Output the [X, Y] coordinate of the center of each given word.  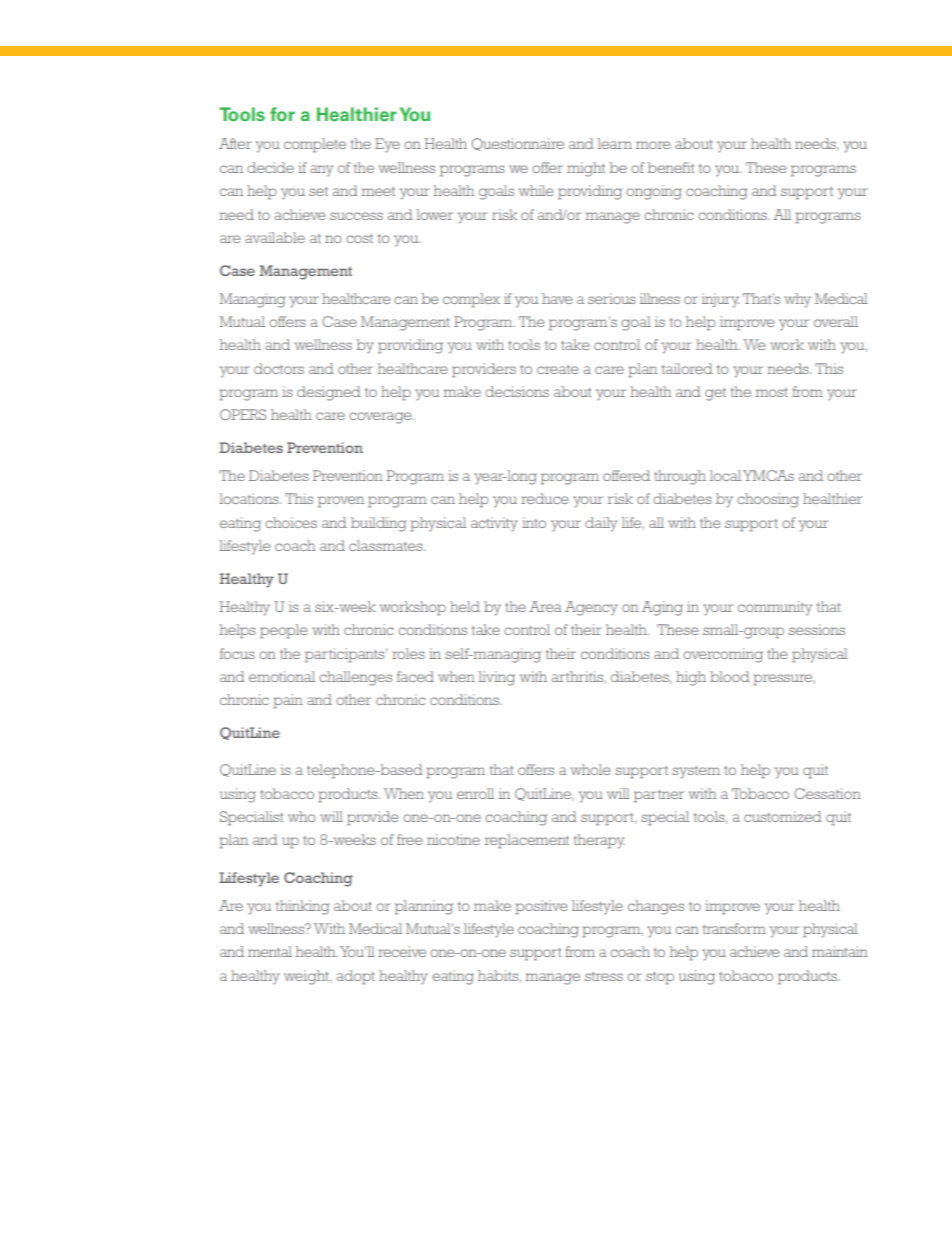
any [321, 171]
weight [307, 977]
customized [783, 816]
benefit [670, 167]
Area [545, 606]
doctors [279, 368]
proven [341, 502]
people [284, 631]
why [797, 300]
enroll [475, 793]
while [536, 190]
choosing [768, 500]
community [775, 608]
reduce [545, 498]
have [557, 298]
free [410, 839]
